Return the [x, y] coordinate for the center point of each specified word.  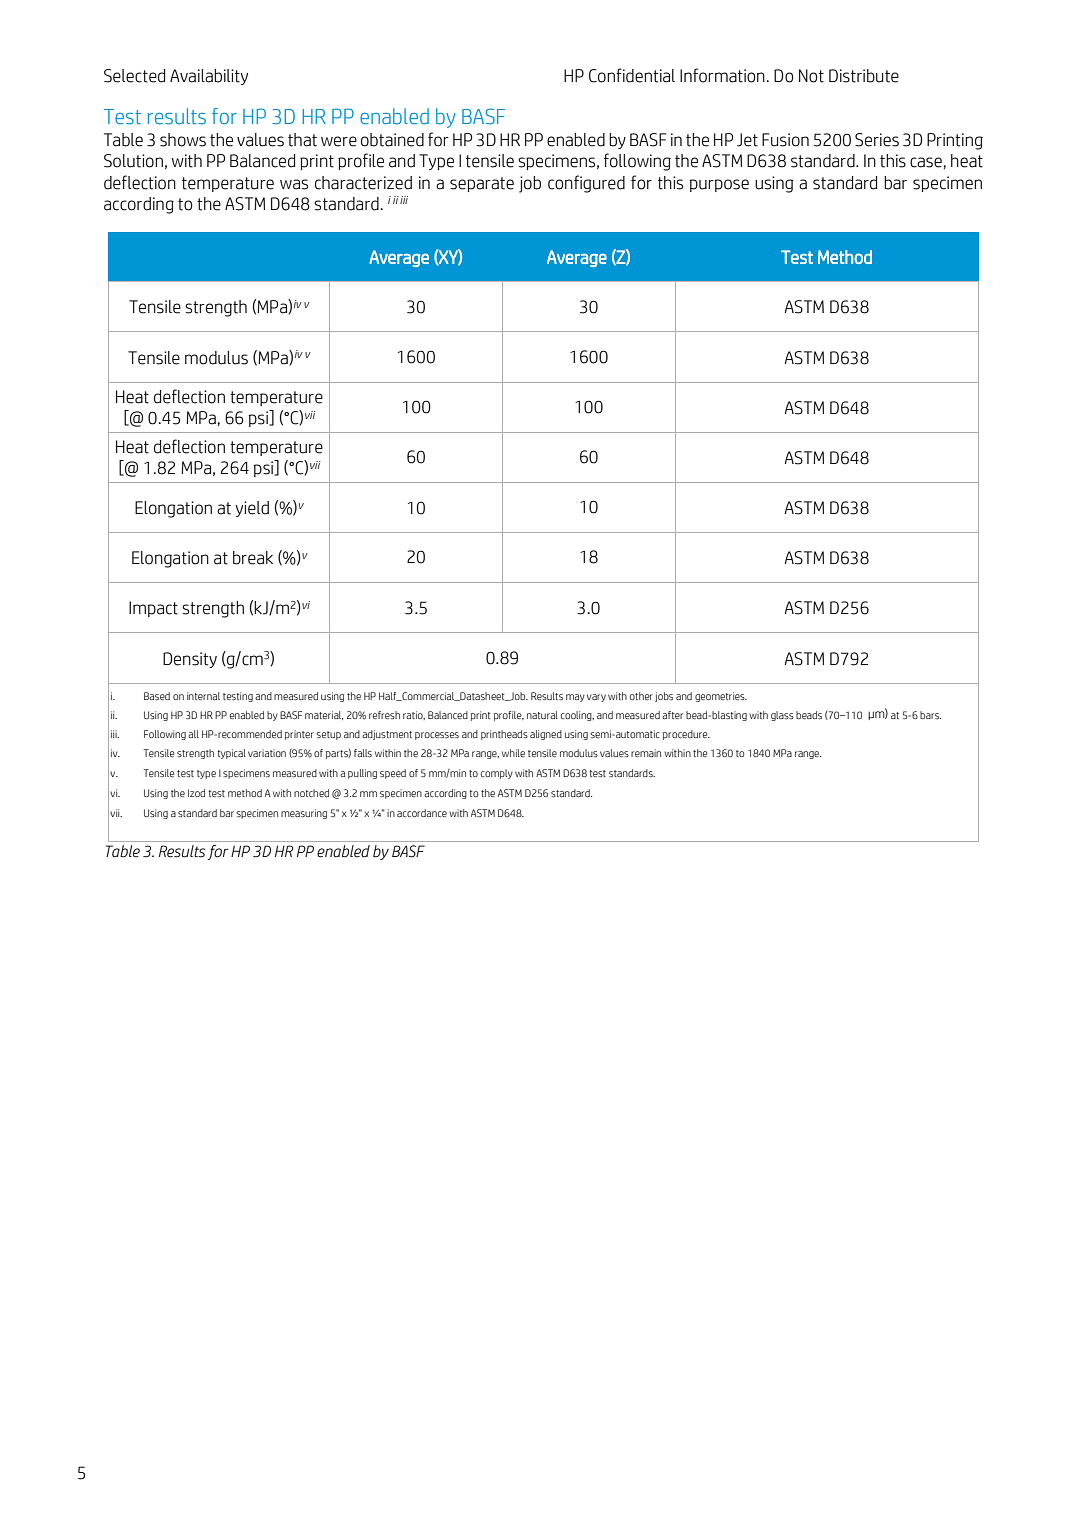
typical [232, 754]
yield [252, 509]
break [253, 558]
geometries [721, 697]
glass [782, 716]
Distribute [864, 76]
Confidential [632, 75]
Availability [209, 77]
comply [497, 774]
